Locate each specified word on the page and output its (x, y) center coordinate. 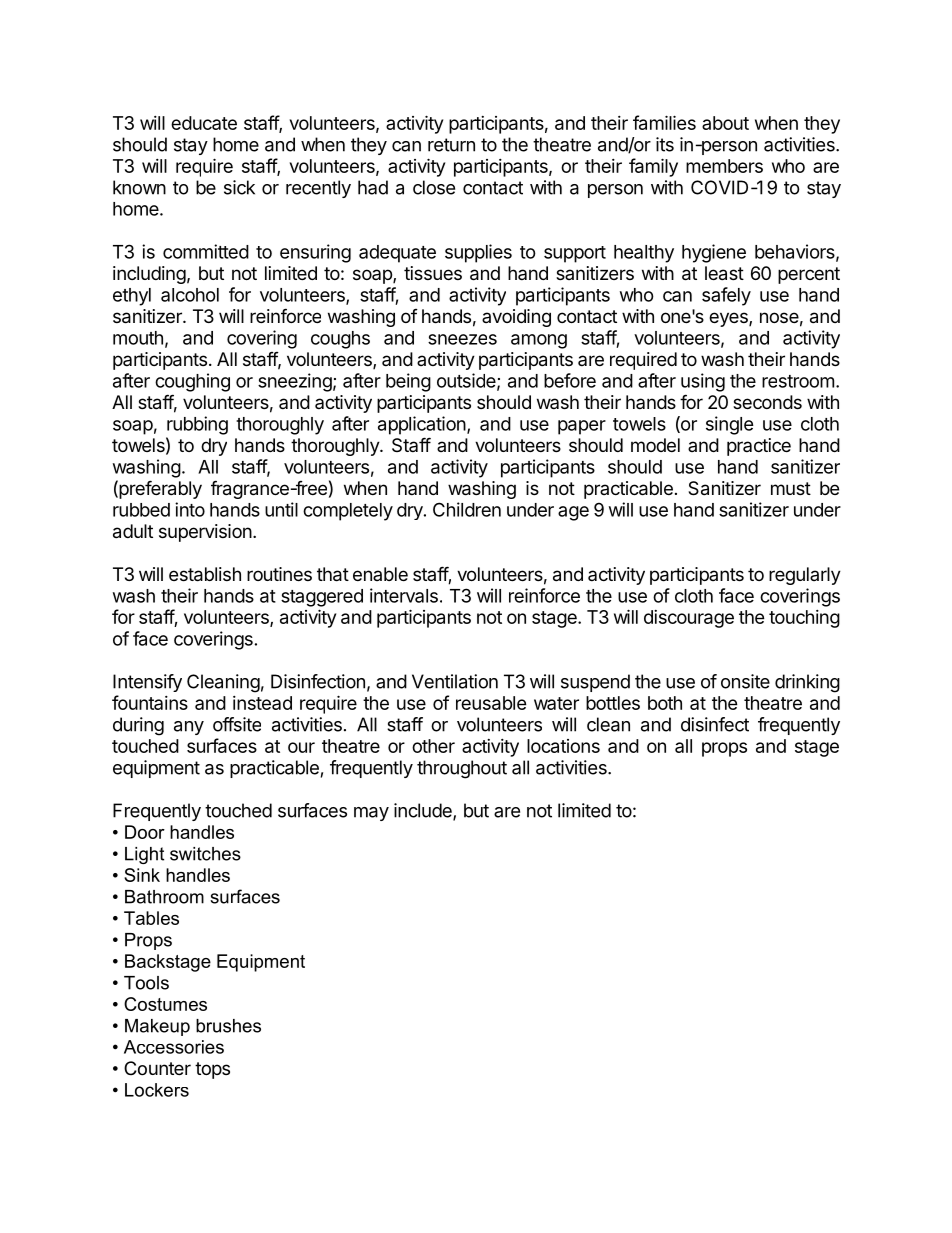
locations (563, 746)
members (724, 166)
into (190, 509)
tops (212, 1070)
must (791, 488)
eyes (729, 319)
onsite (745, 681)
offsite (237, 724)
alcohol (190, 295)
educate (204, 123)
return (451, 145)
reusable (491, 703)
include (424, 811)
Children (467, 509)
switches (205, 854)
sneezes (462, 339)
